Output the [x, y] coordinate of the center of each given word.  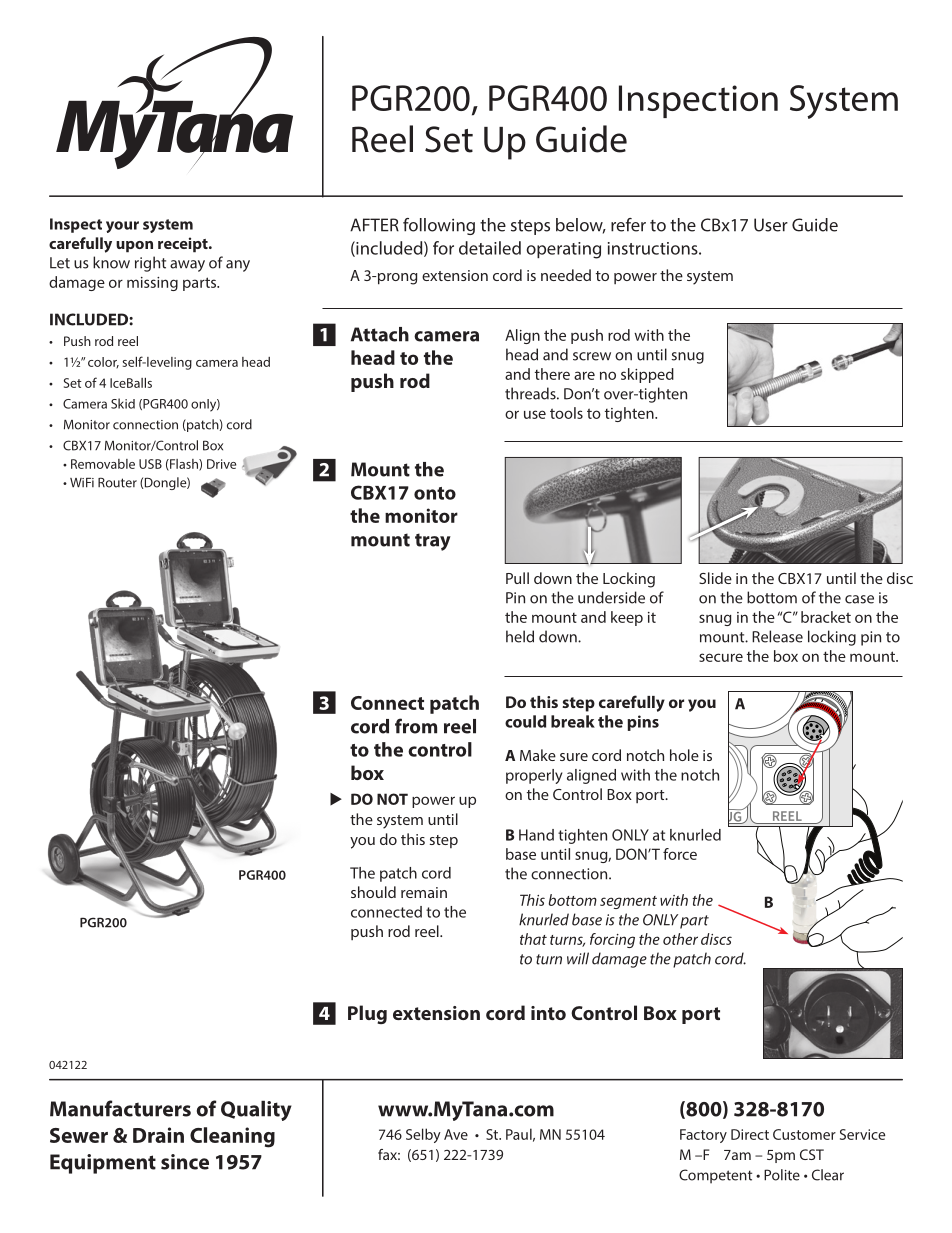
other [680, 939]
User [771, 225]
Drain [158, 1135]
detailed [490, 248]
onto [435, 493]
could [525, 721]
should [373, 892]
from [416, 726]
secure [721, 657]
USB [150, 464]
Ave [456, 1134]
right [150, 264]
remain [424, 892]
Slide [715, 578]
